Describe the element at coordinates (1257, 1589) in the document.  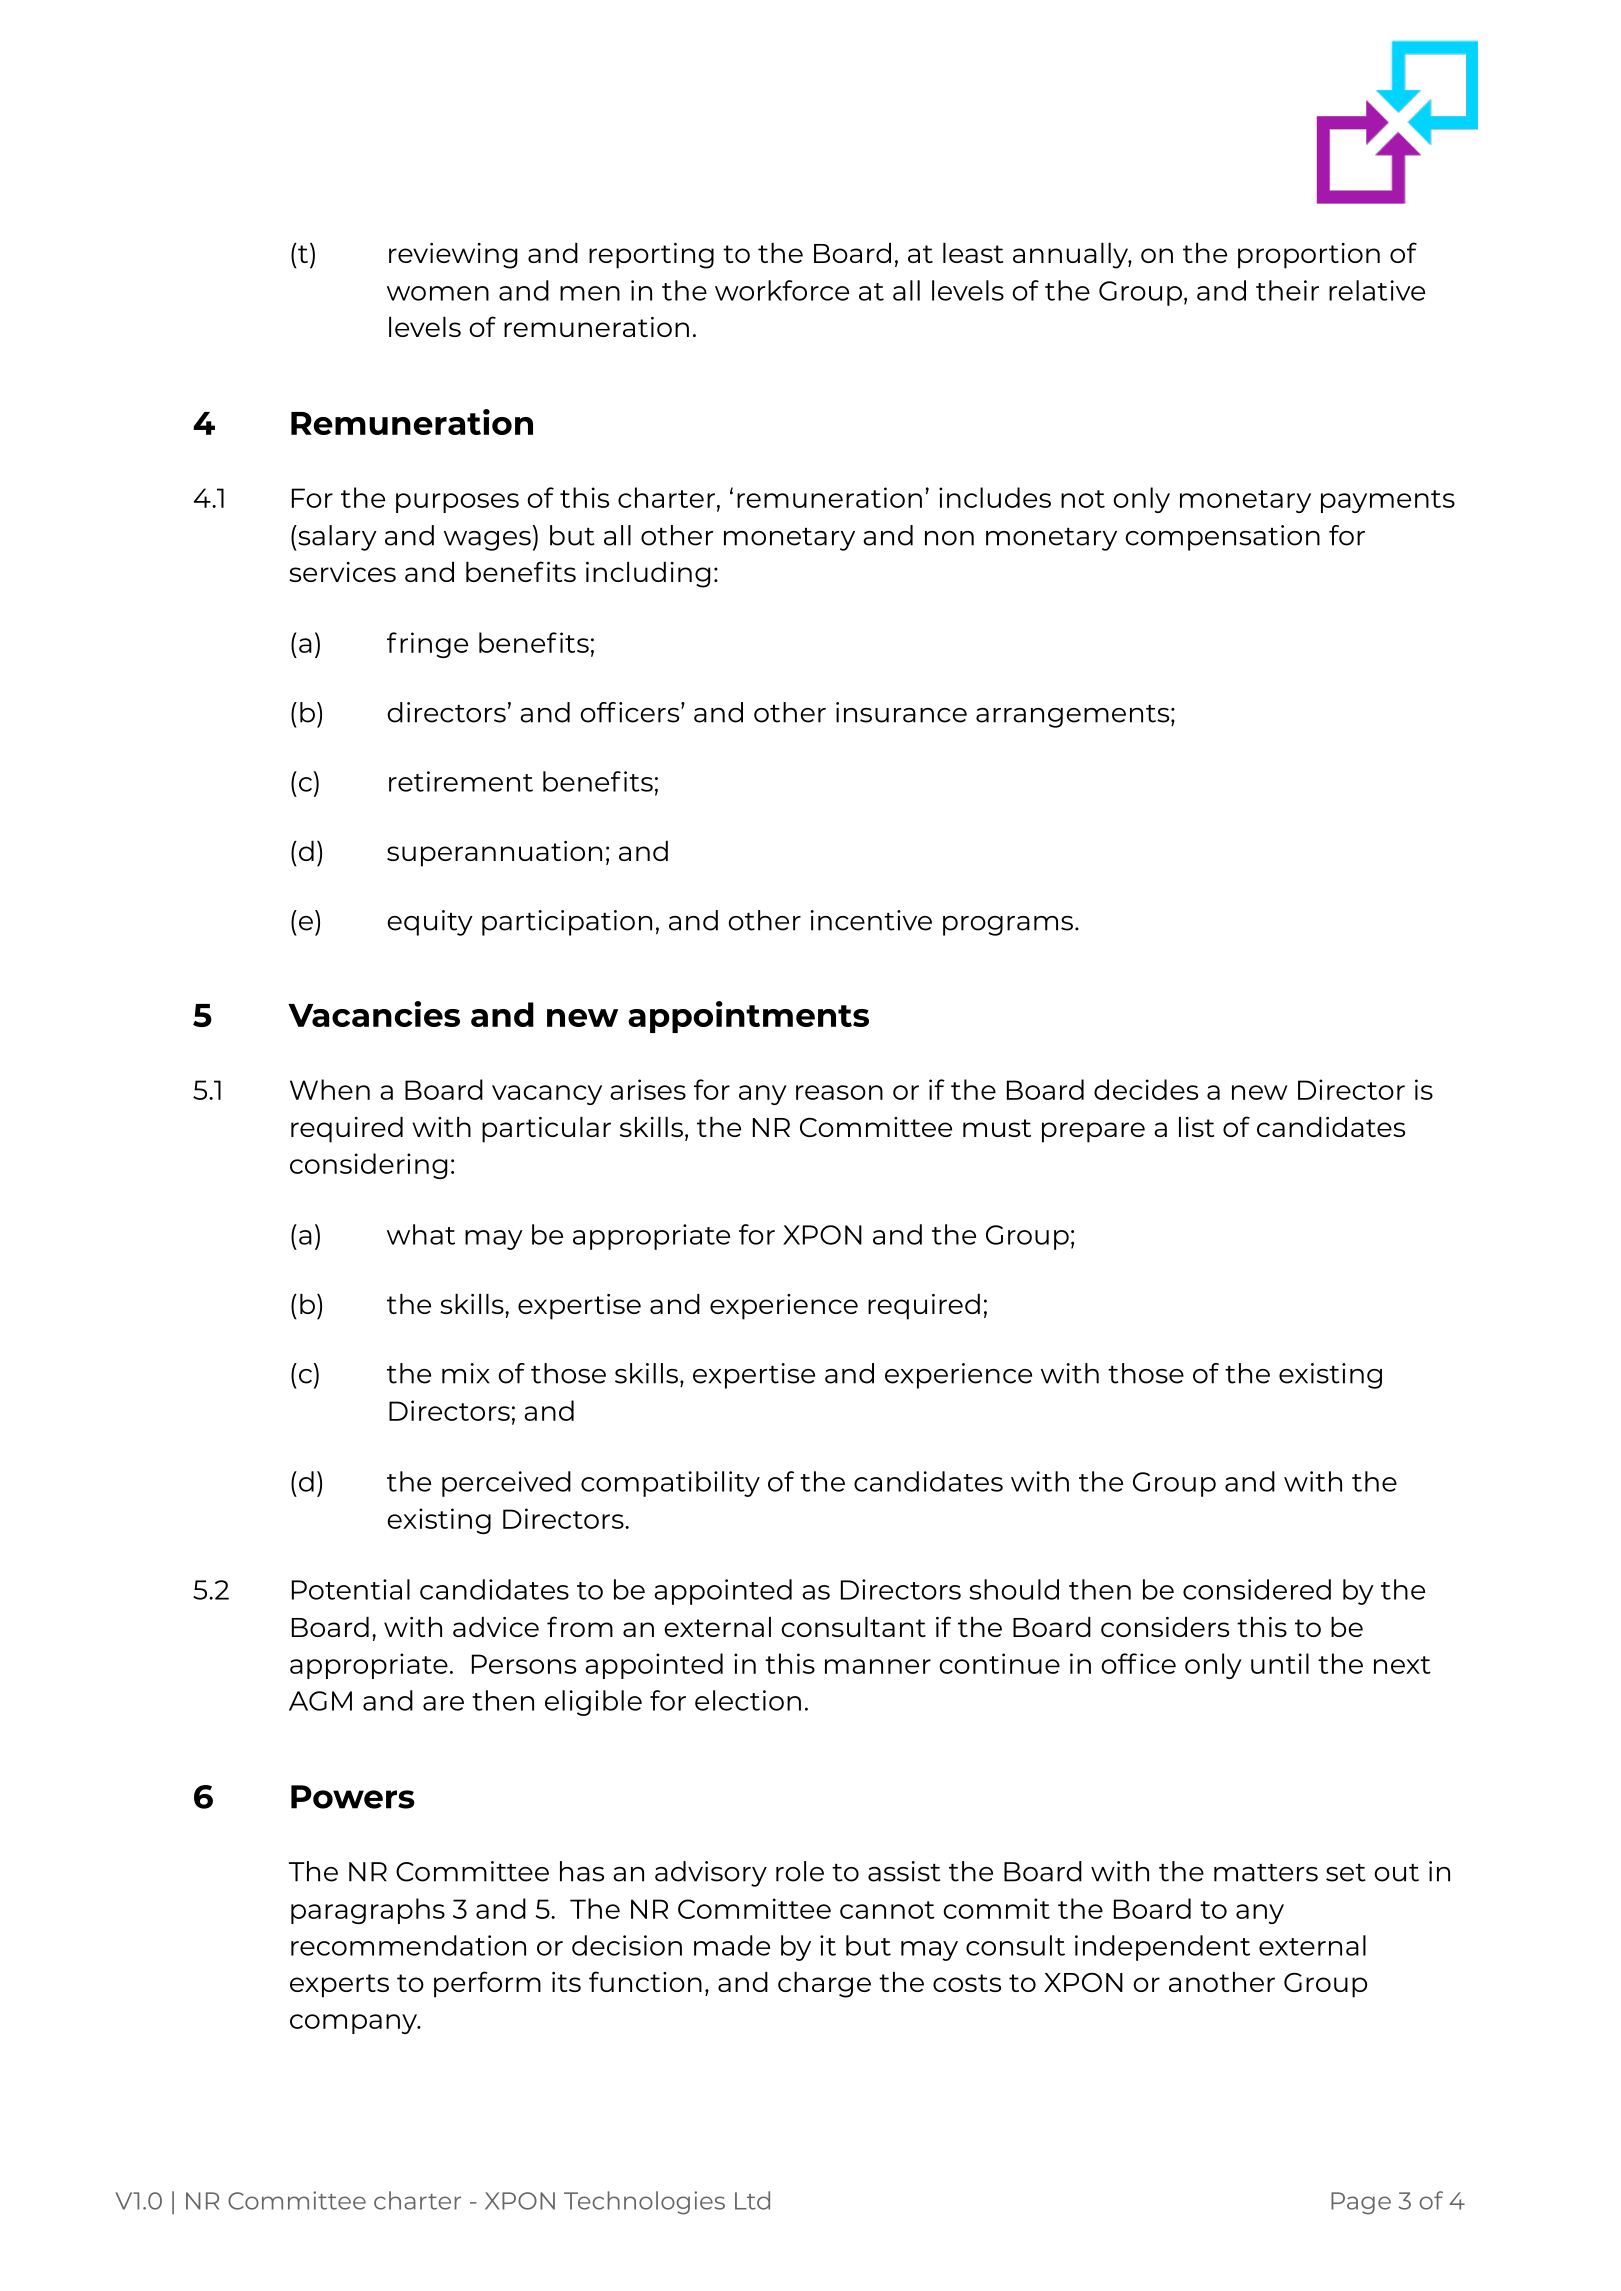
I see `considered` at that location.
